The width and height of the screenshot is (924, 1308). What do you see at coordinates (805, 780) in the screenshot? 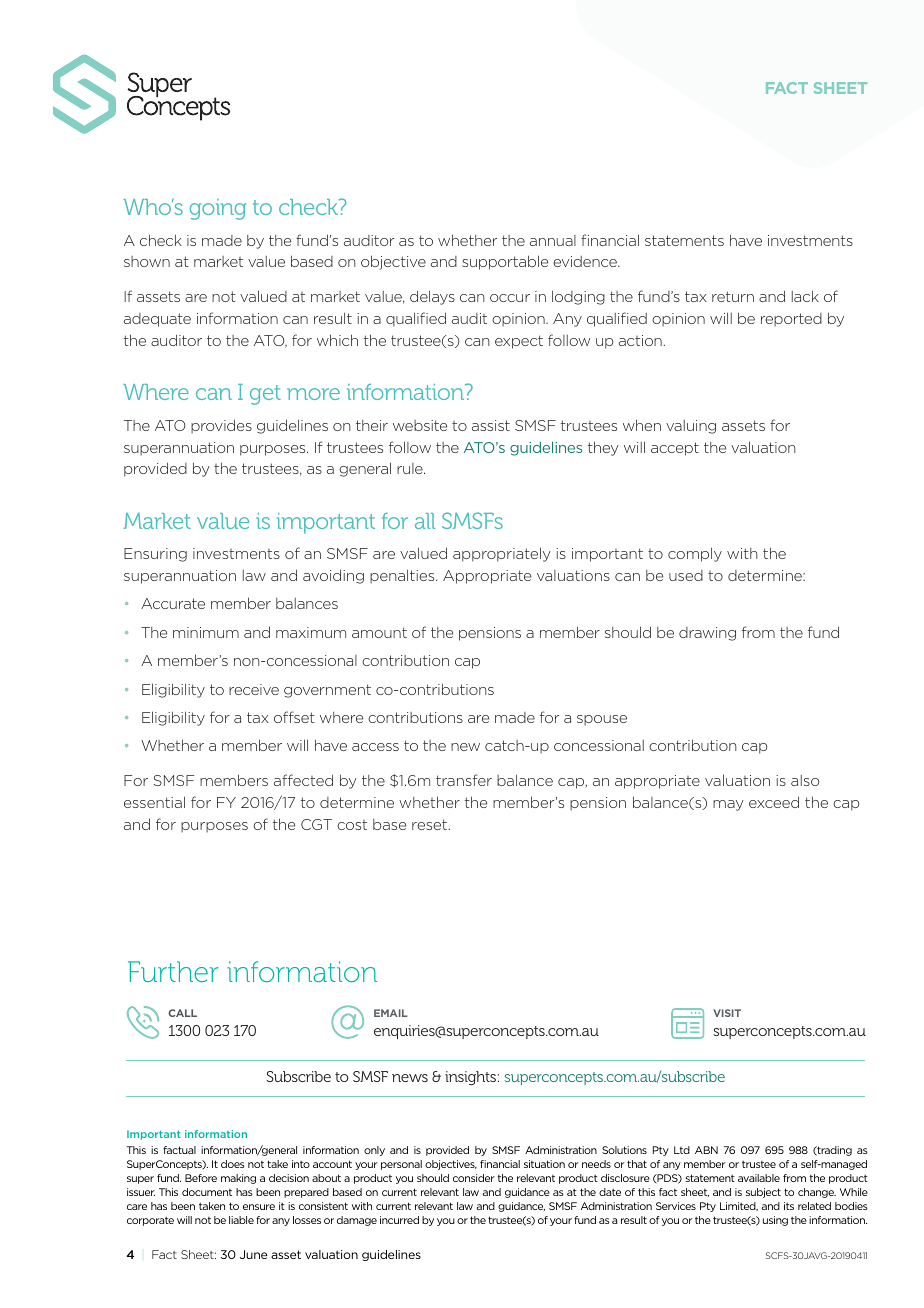
I see `also` at bounding box center [805, 780].
